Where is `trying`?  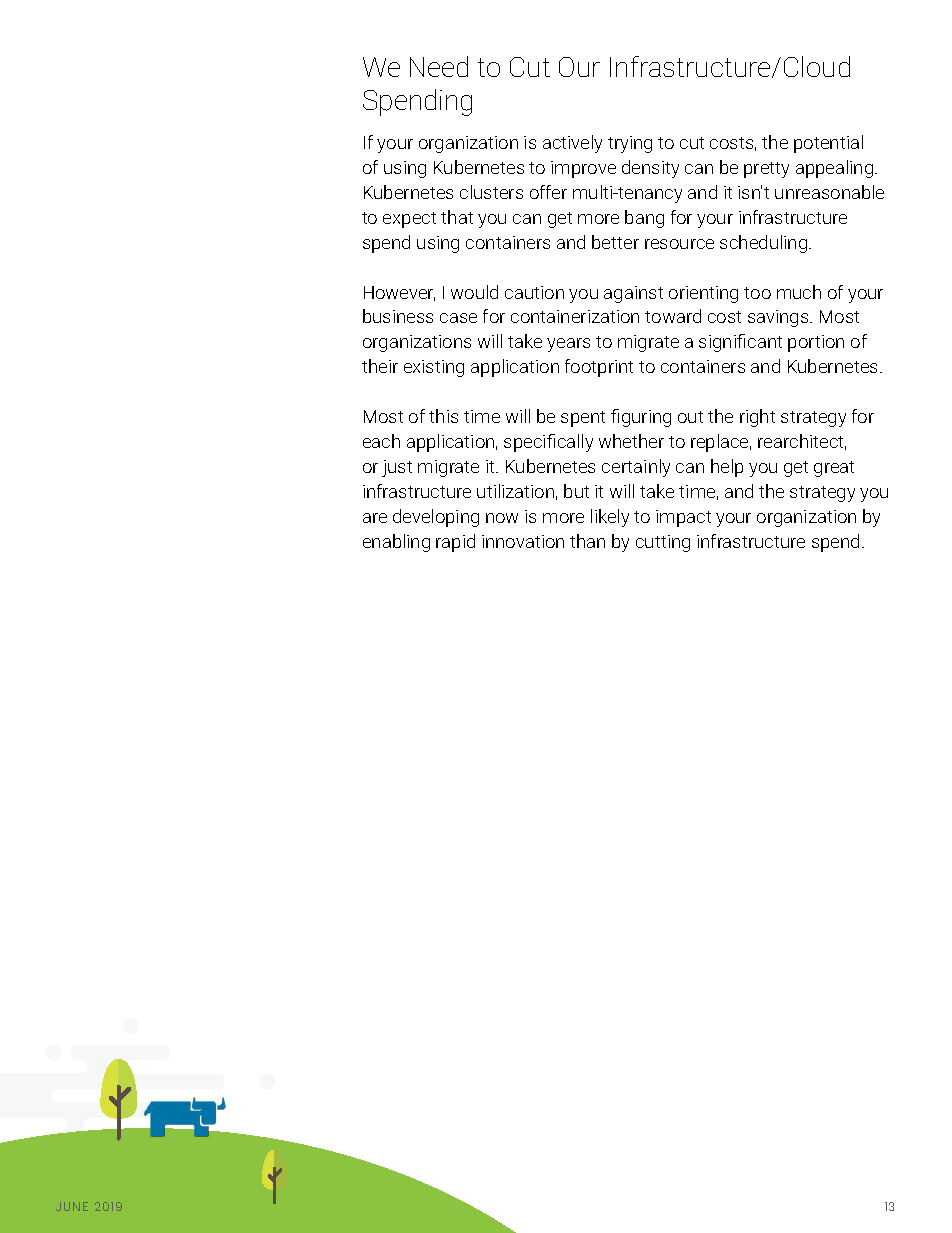
trying is located at coordinates (630, 144).
